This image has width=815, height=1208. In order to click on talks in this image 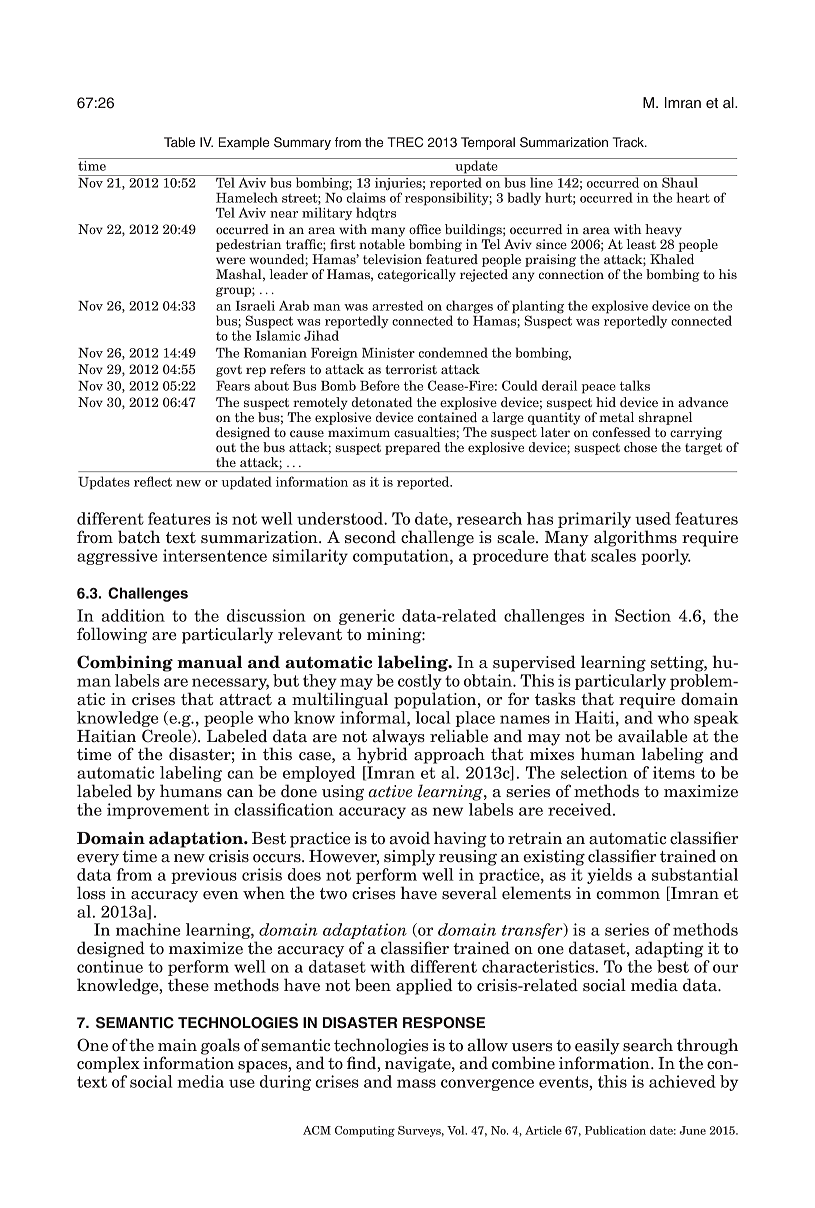, I will do `click(635, 385)`.
